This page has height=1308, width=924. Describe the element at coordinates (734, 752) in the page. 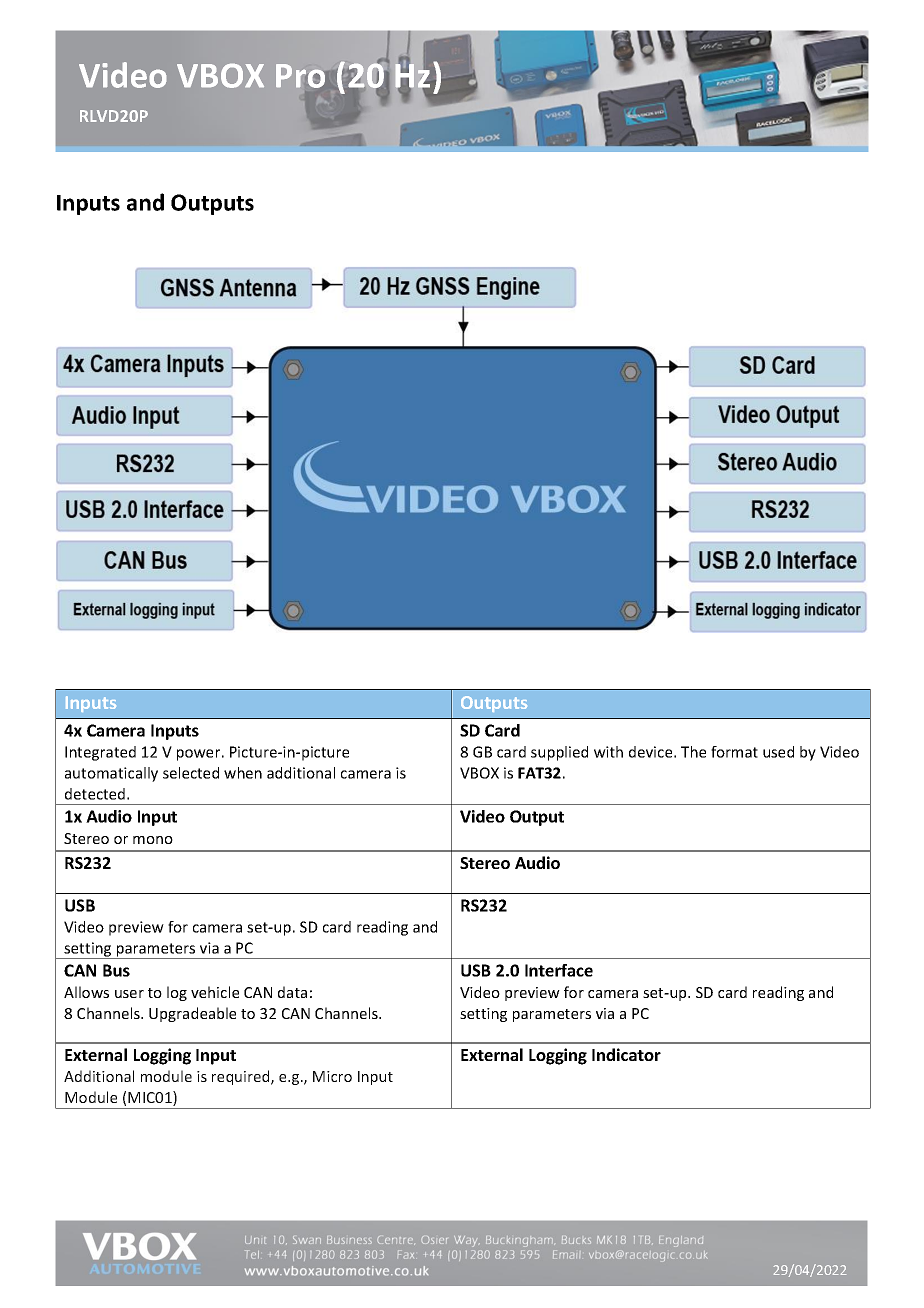

I see `format` at that location.
